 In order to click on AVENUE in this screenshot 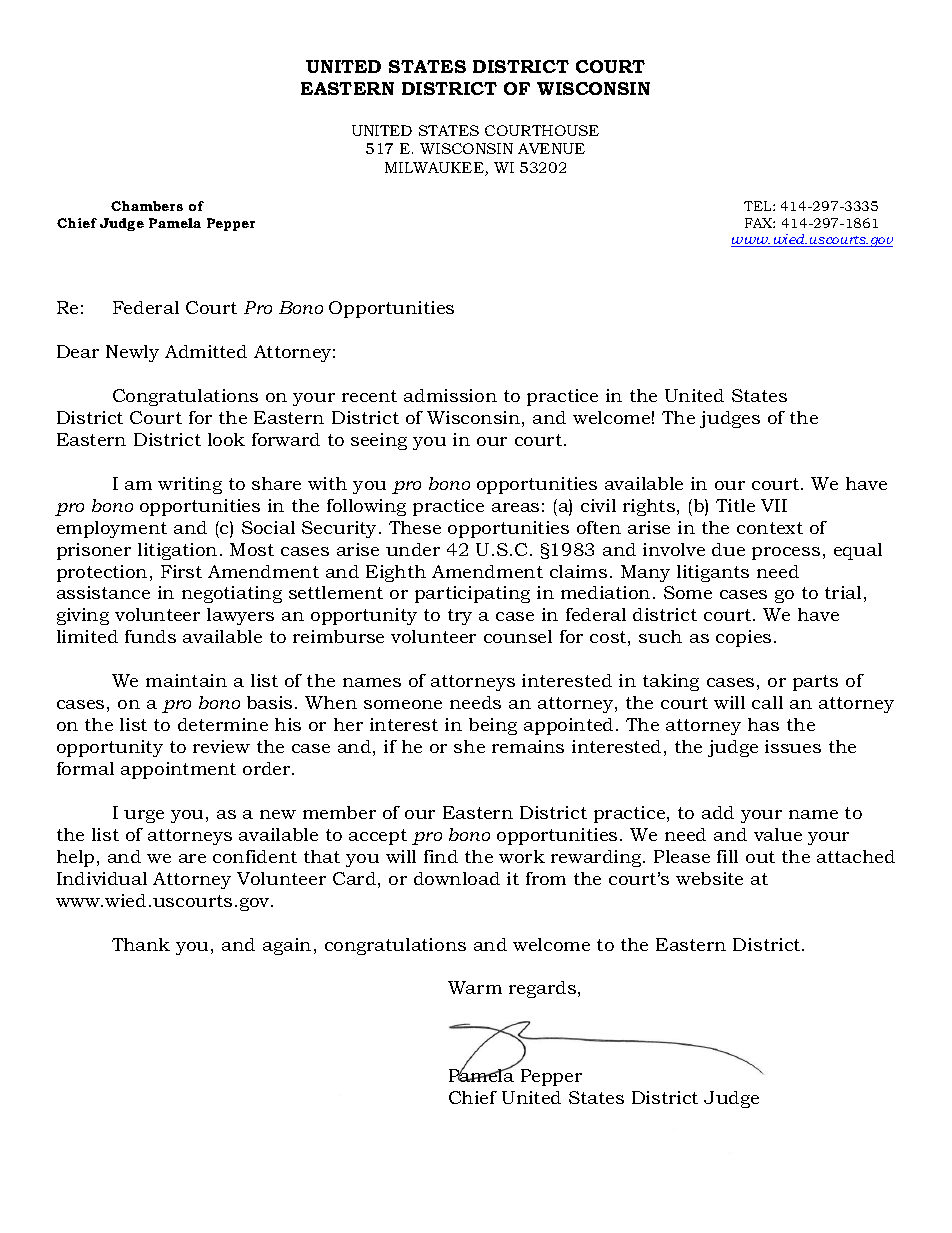, I will do `click(551, 148)`.
